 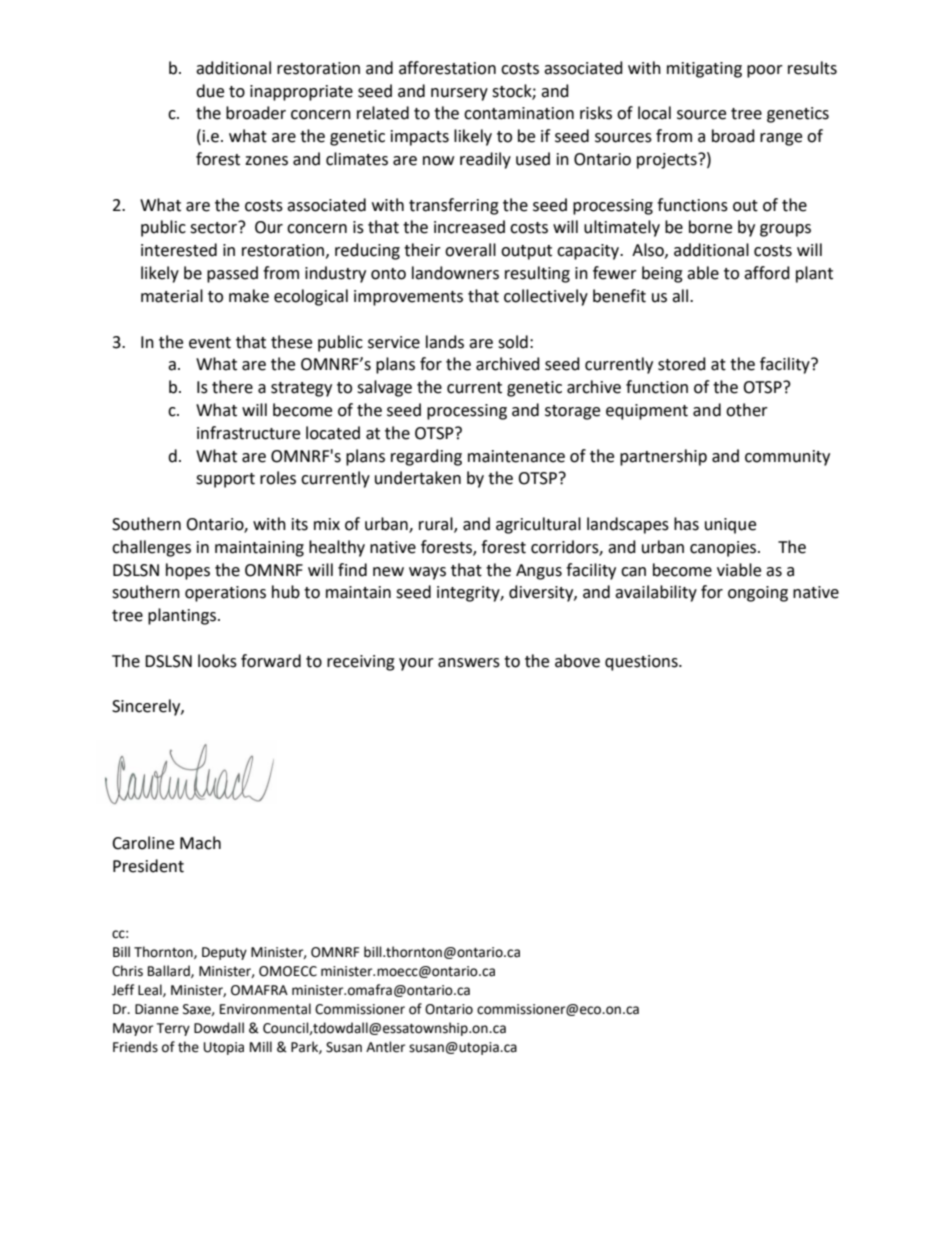 What do you see at coordinates (724, 549) in the screenshot?
I see `canopies` at bounding box center [724, 549].
